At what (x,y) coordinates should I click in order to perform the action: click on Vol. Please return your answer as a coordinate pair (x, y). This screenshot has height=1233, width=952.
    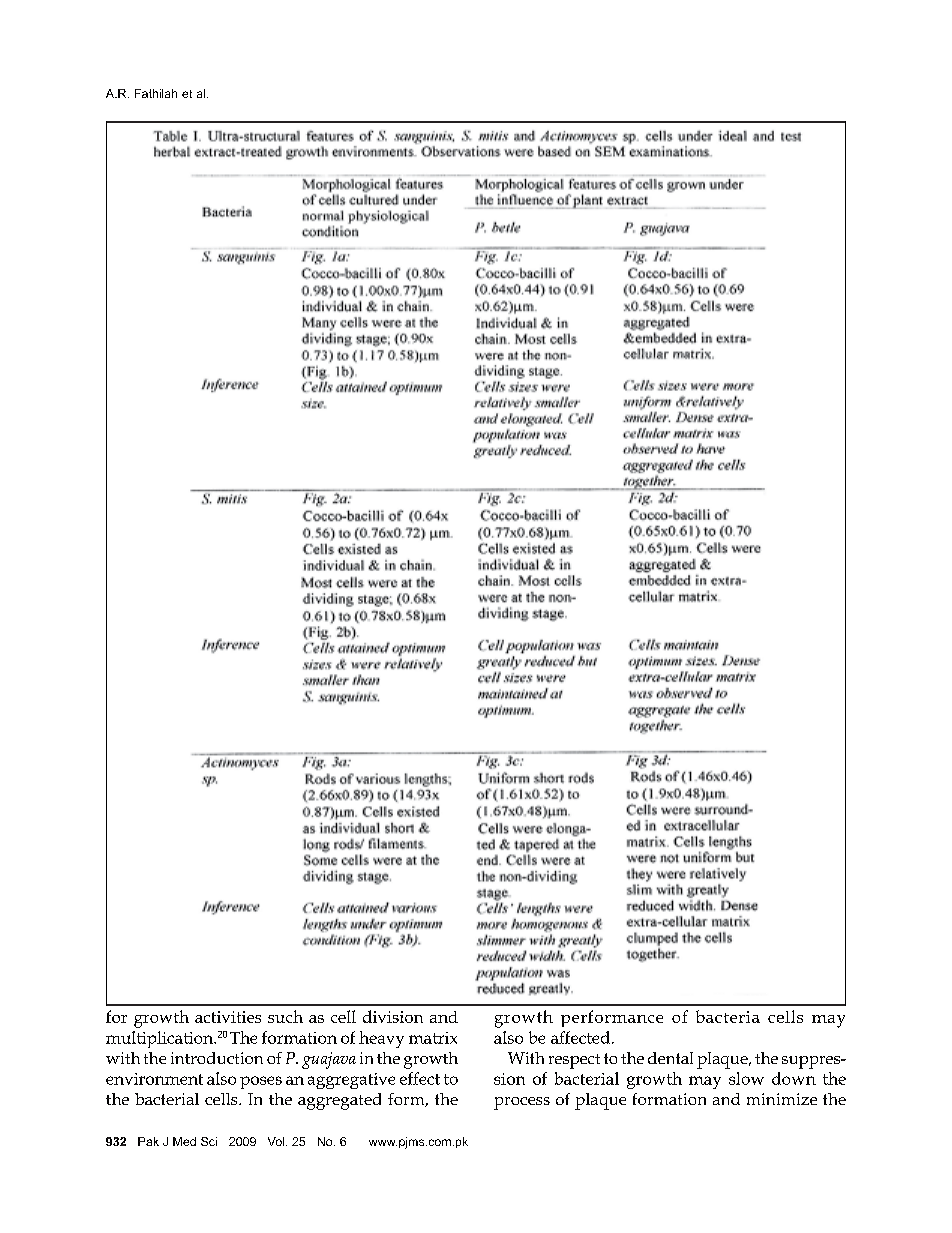
    Looking at the image, I should click on (276, 1141).
